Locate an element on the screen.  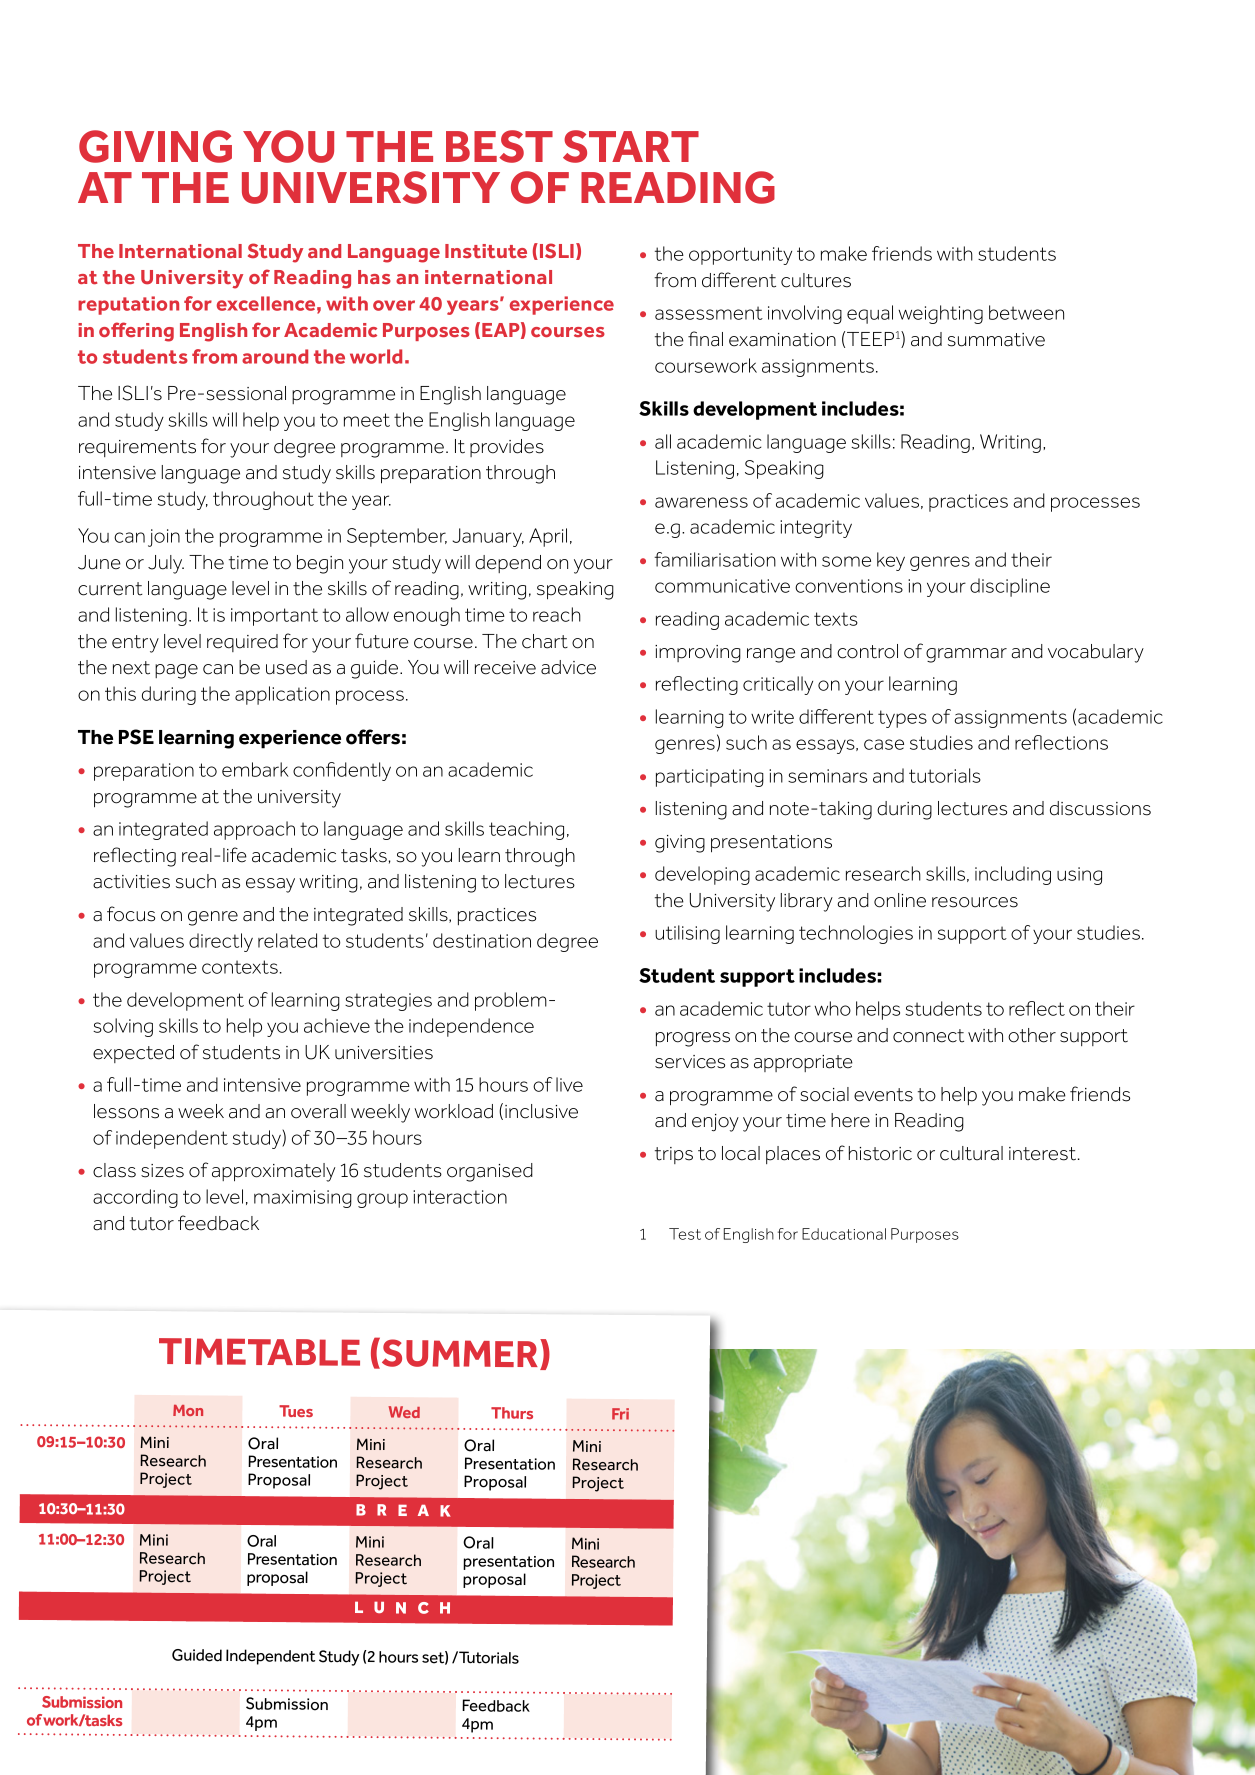
Thurs is located at coordinates (512, 1413).
